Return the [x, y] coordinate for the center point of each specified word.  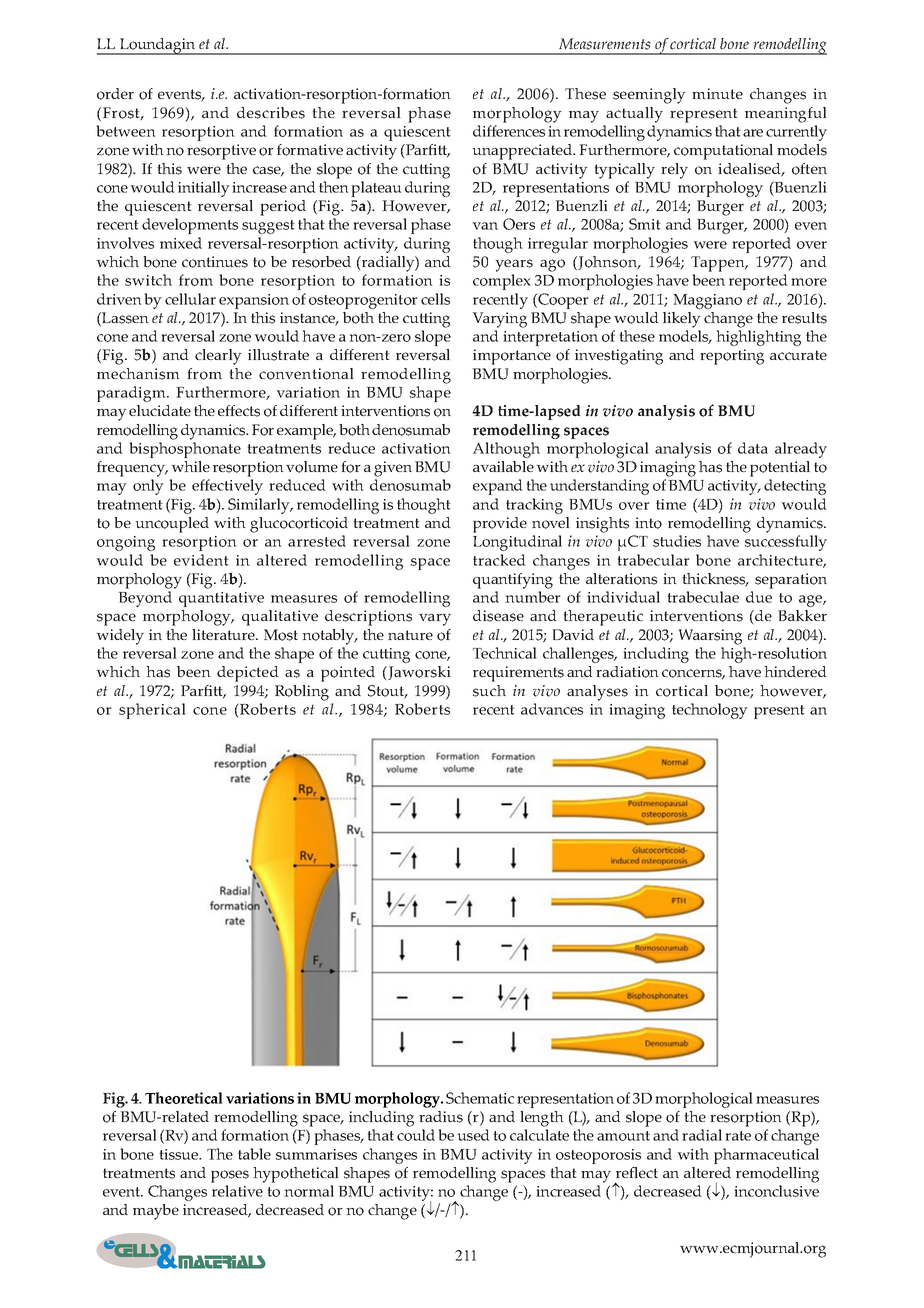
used [473, 1135]
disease [498, 616]
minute [717, 93]
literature [224, 634]
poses [230, 1176]
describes [271, 113]
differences [509, 131]
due [759, 597]
